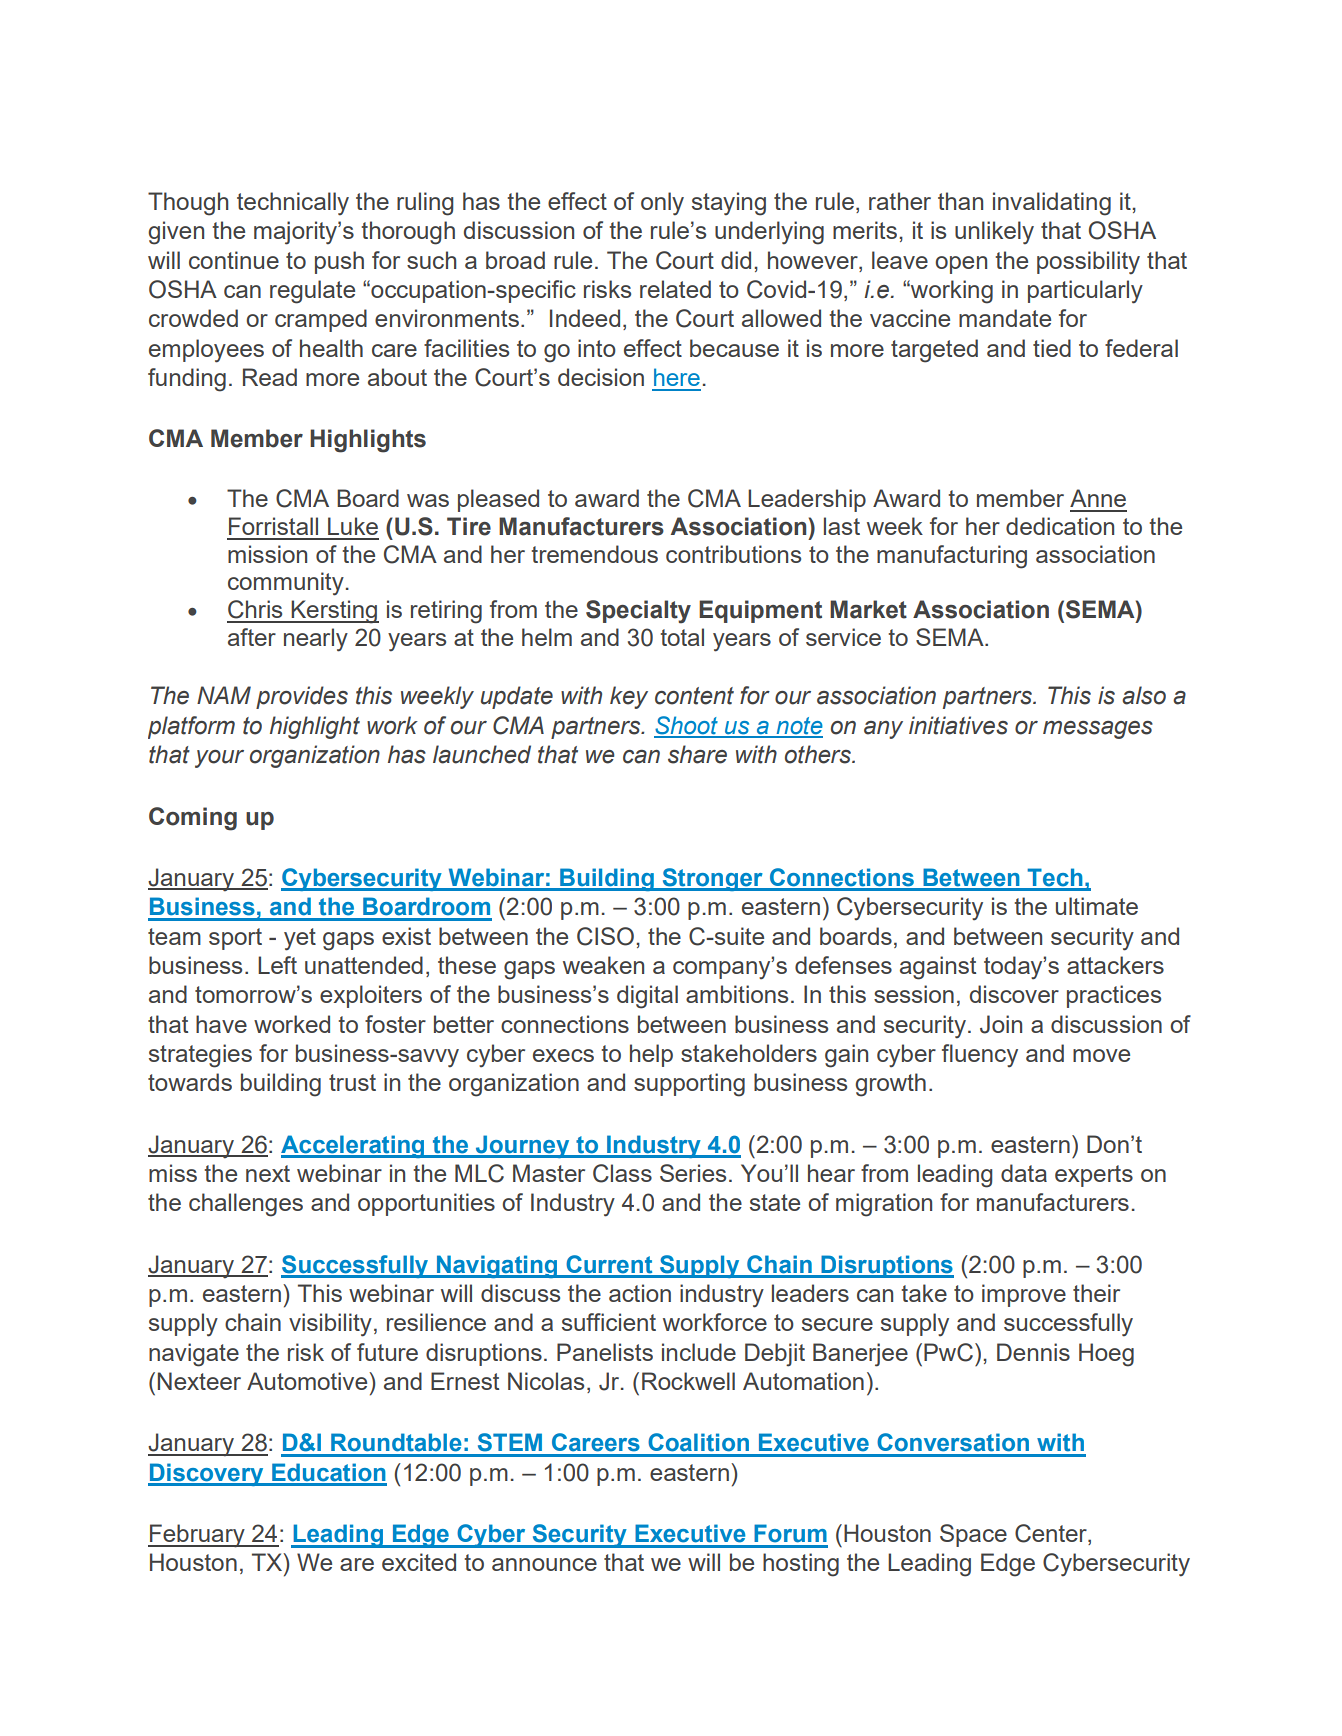 This page has height=1736, width=1342. What do you see at coordinates (712, 879) in the page?
I see `Stronger` at bounding box center [712, 879].
